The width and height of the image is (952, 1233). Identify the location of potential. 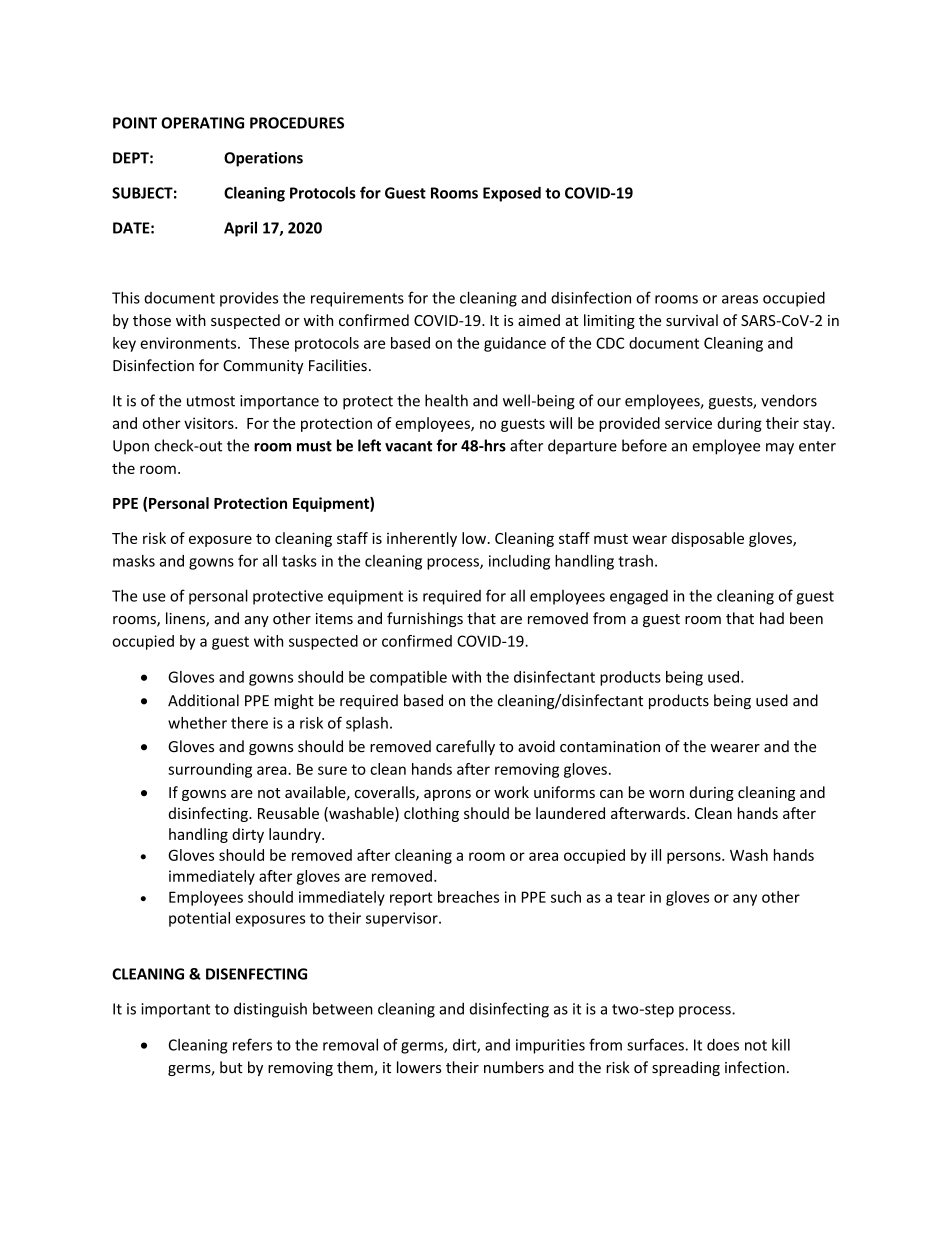
(199, 919).
